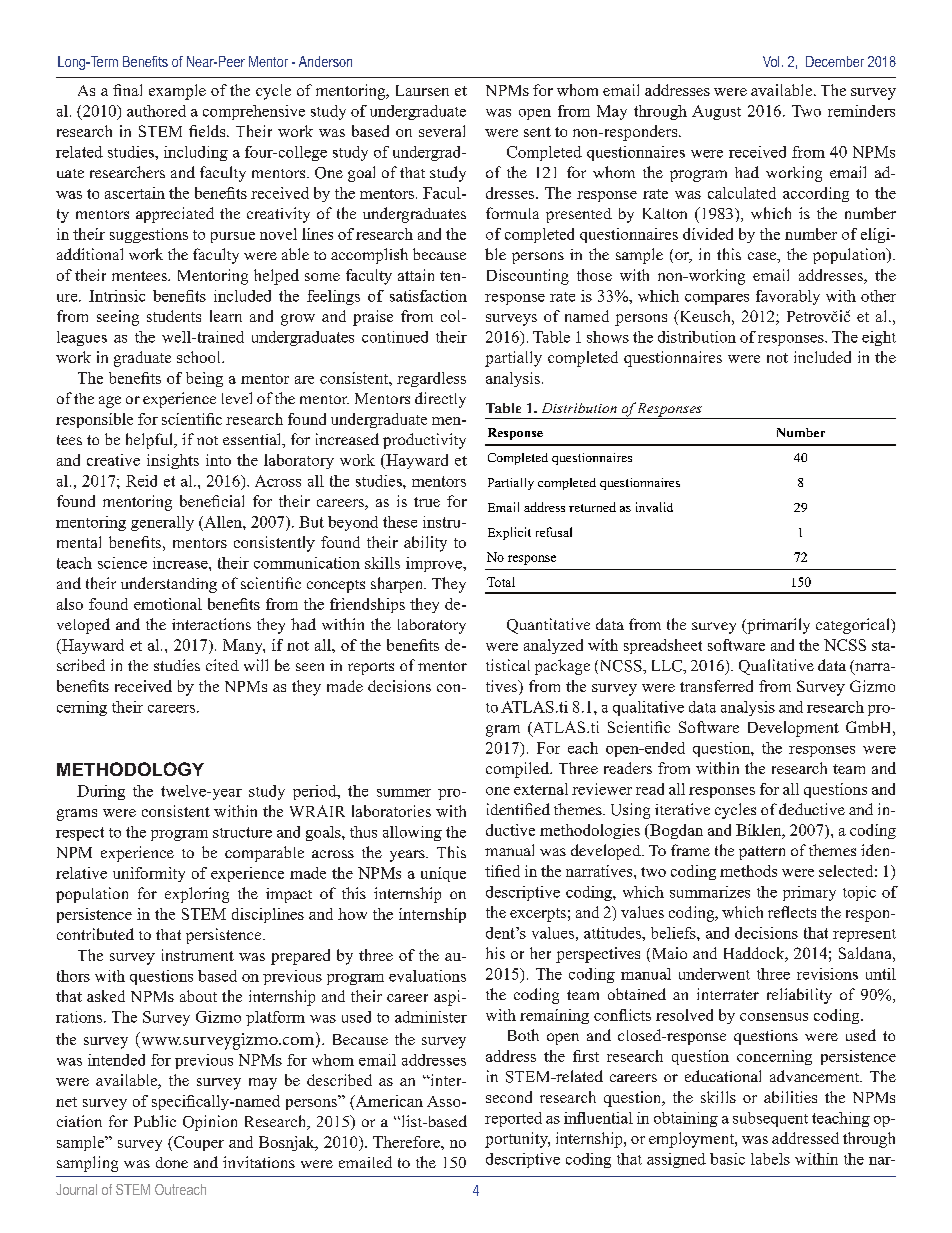  I want to click on done, so click(172, 1162).
